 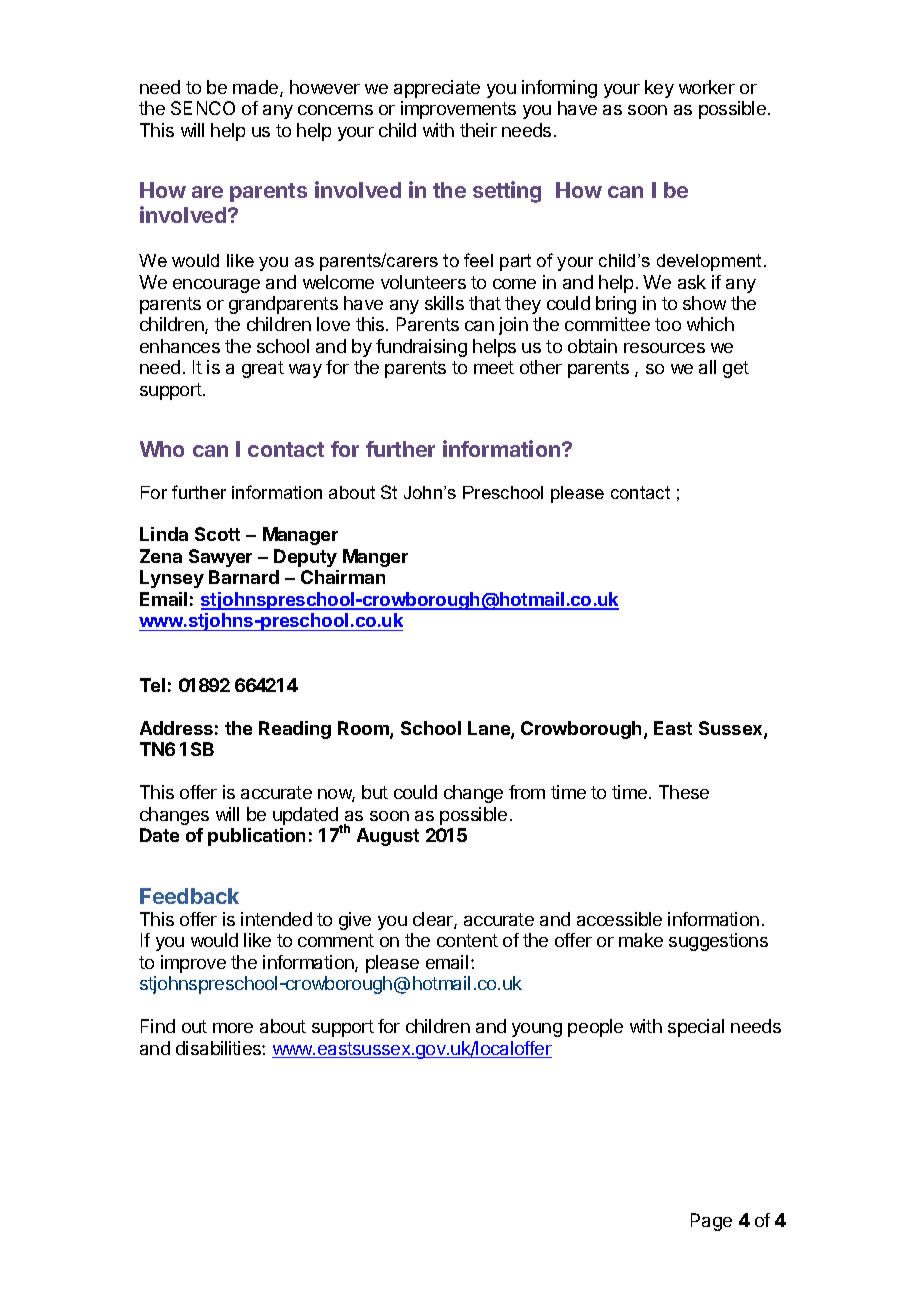 What do you see at coordinates (437, 89) in the screenshot?
I see `appreciate` at bounding box center [437, 89].
